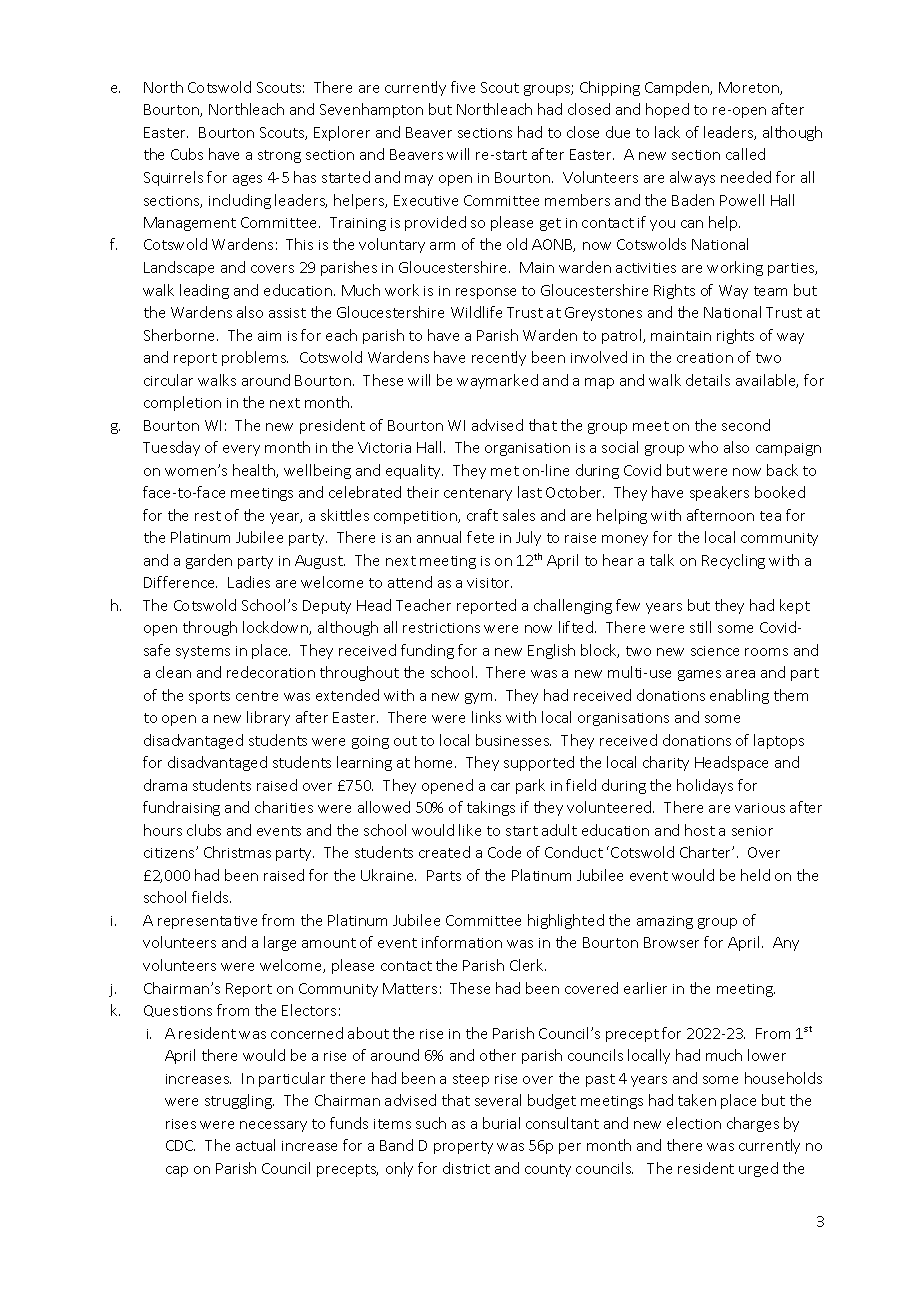  I want to click on recently, so click(499, 358).
